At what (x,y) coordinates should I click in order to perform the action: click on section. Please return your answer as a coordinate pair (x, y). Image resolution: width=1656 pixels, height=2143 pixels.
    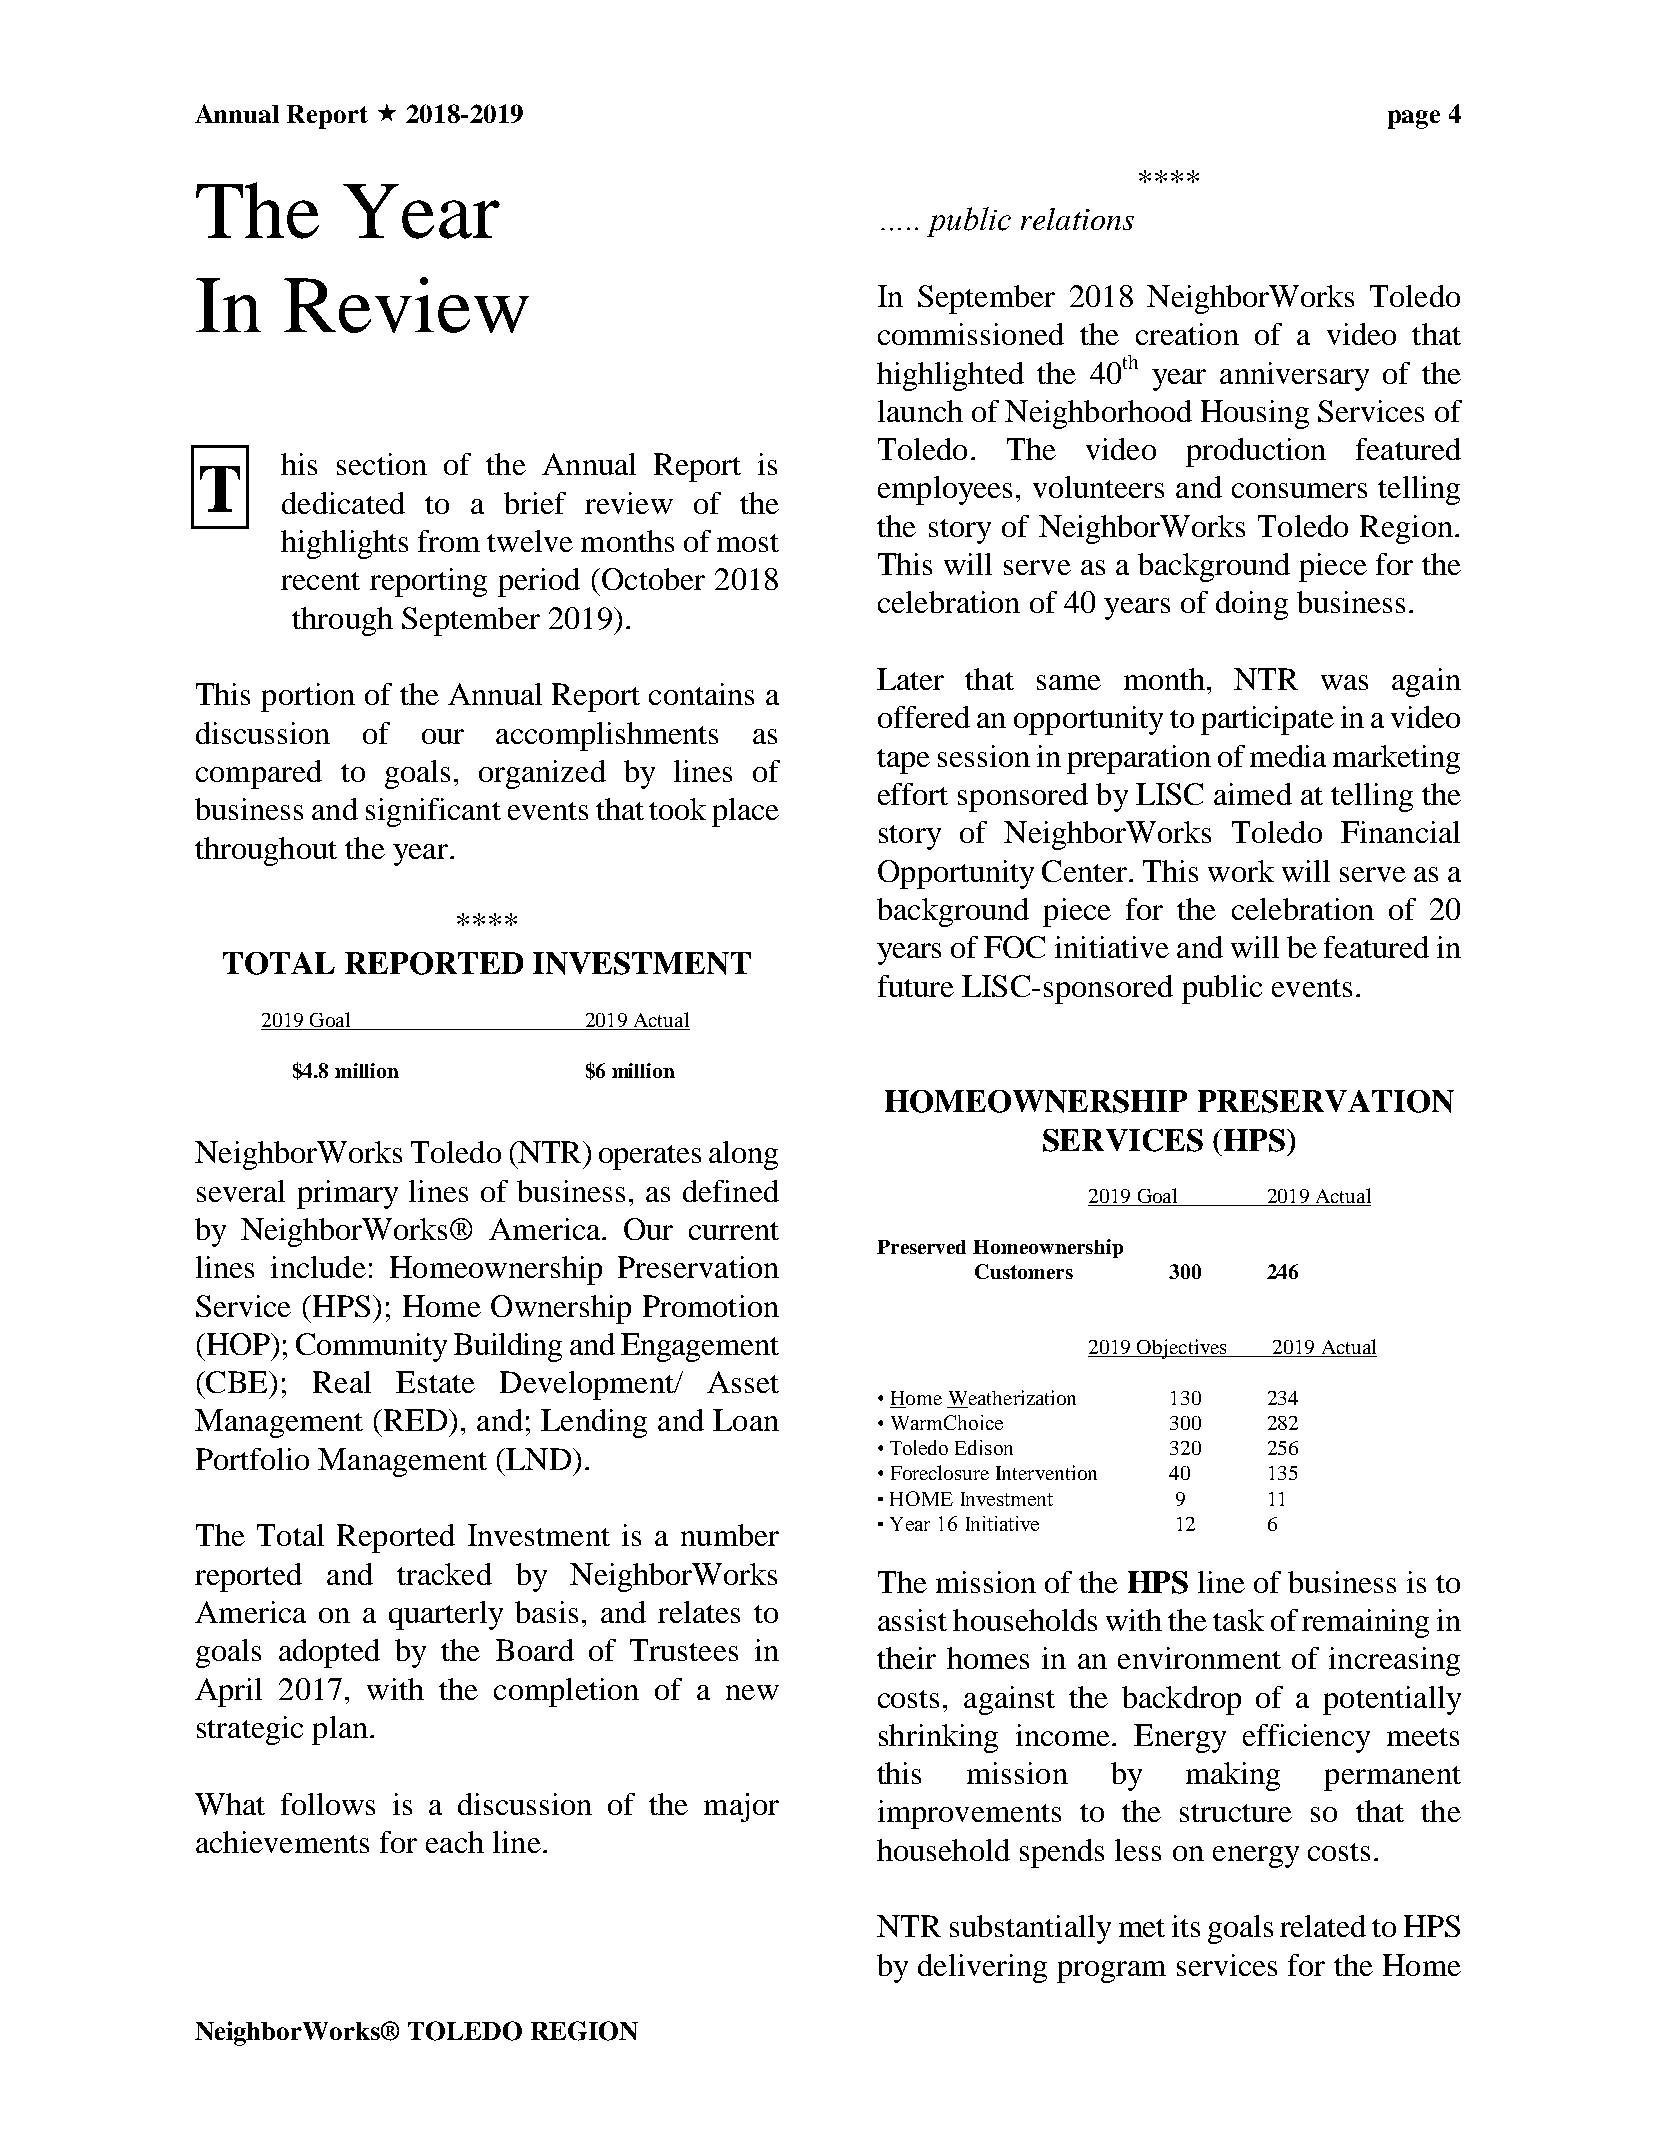
    Looking at the image, I should click on (382, 464).
